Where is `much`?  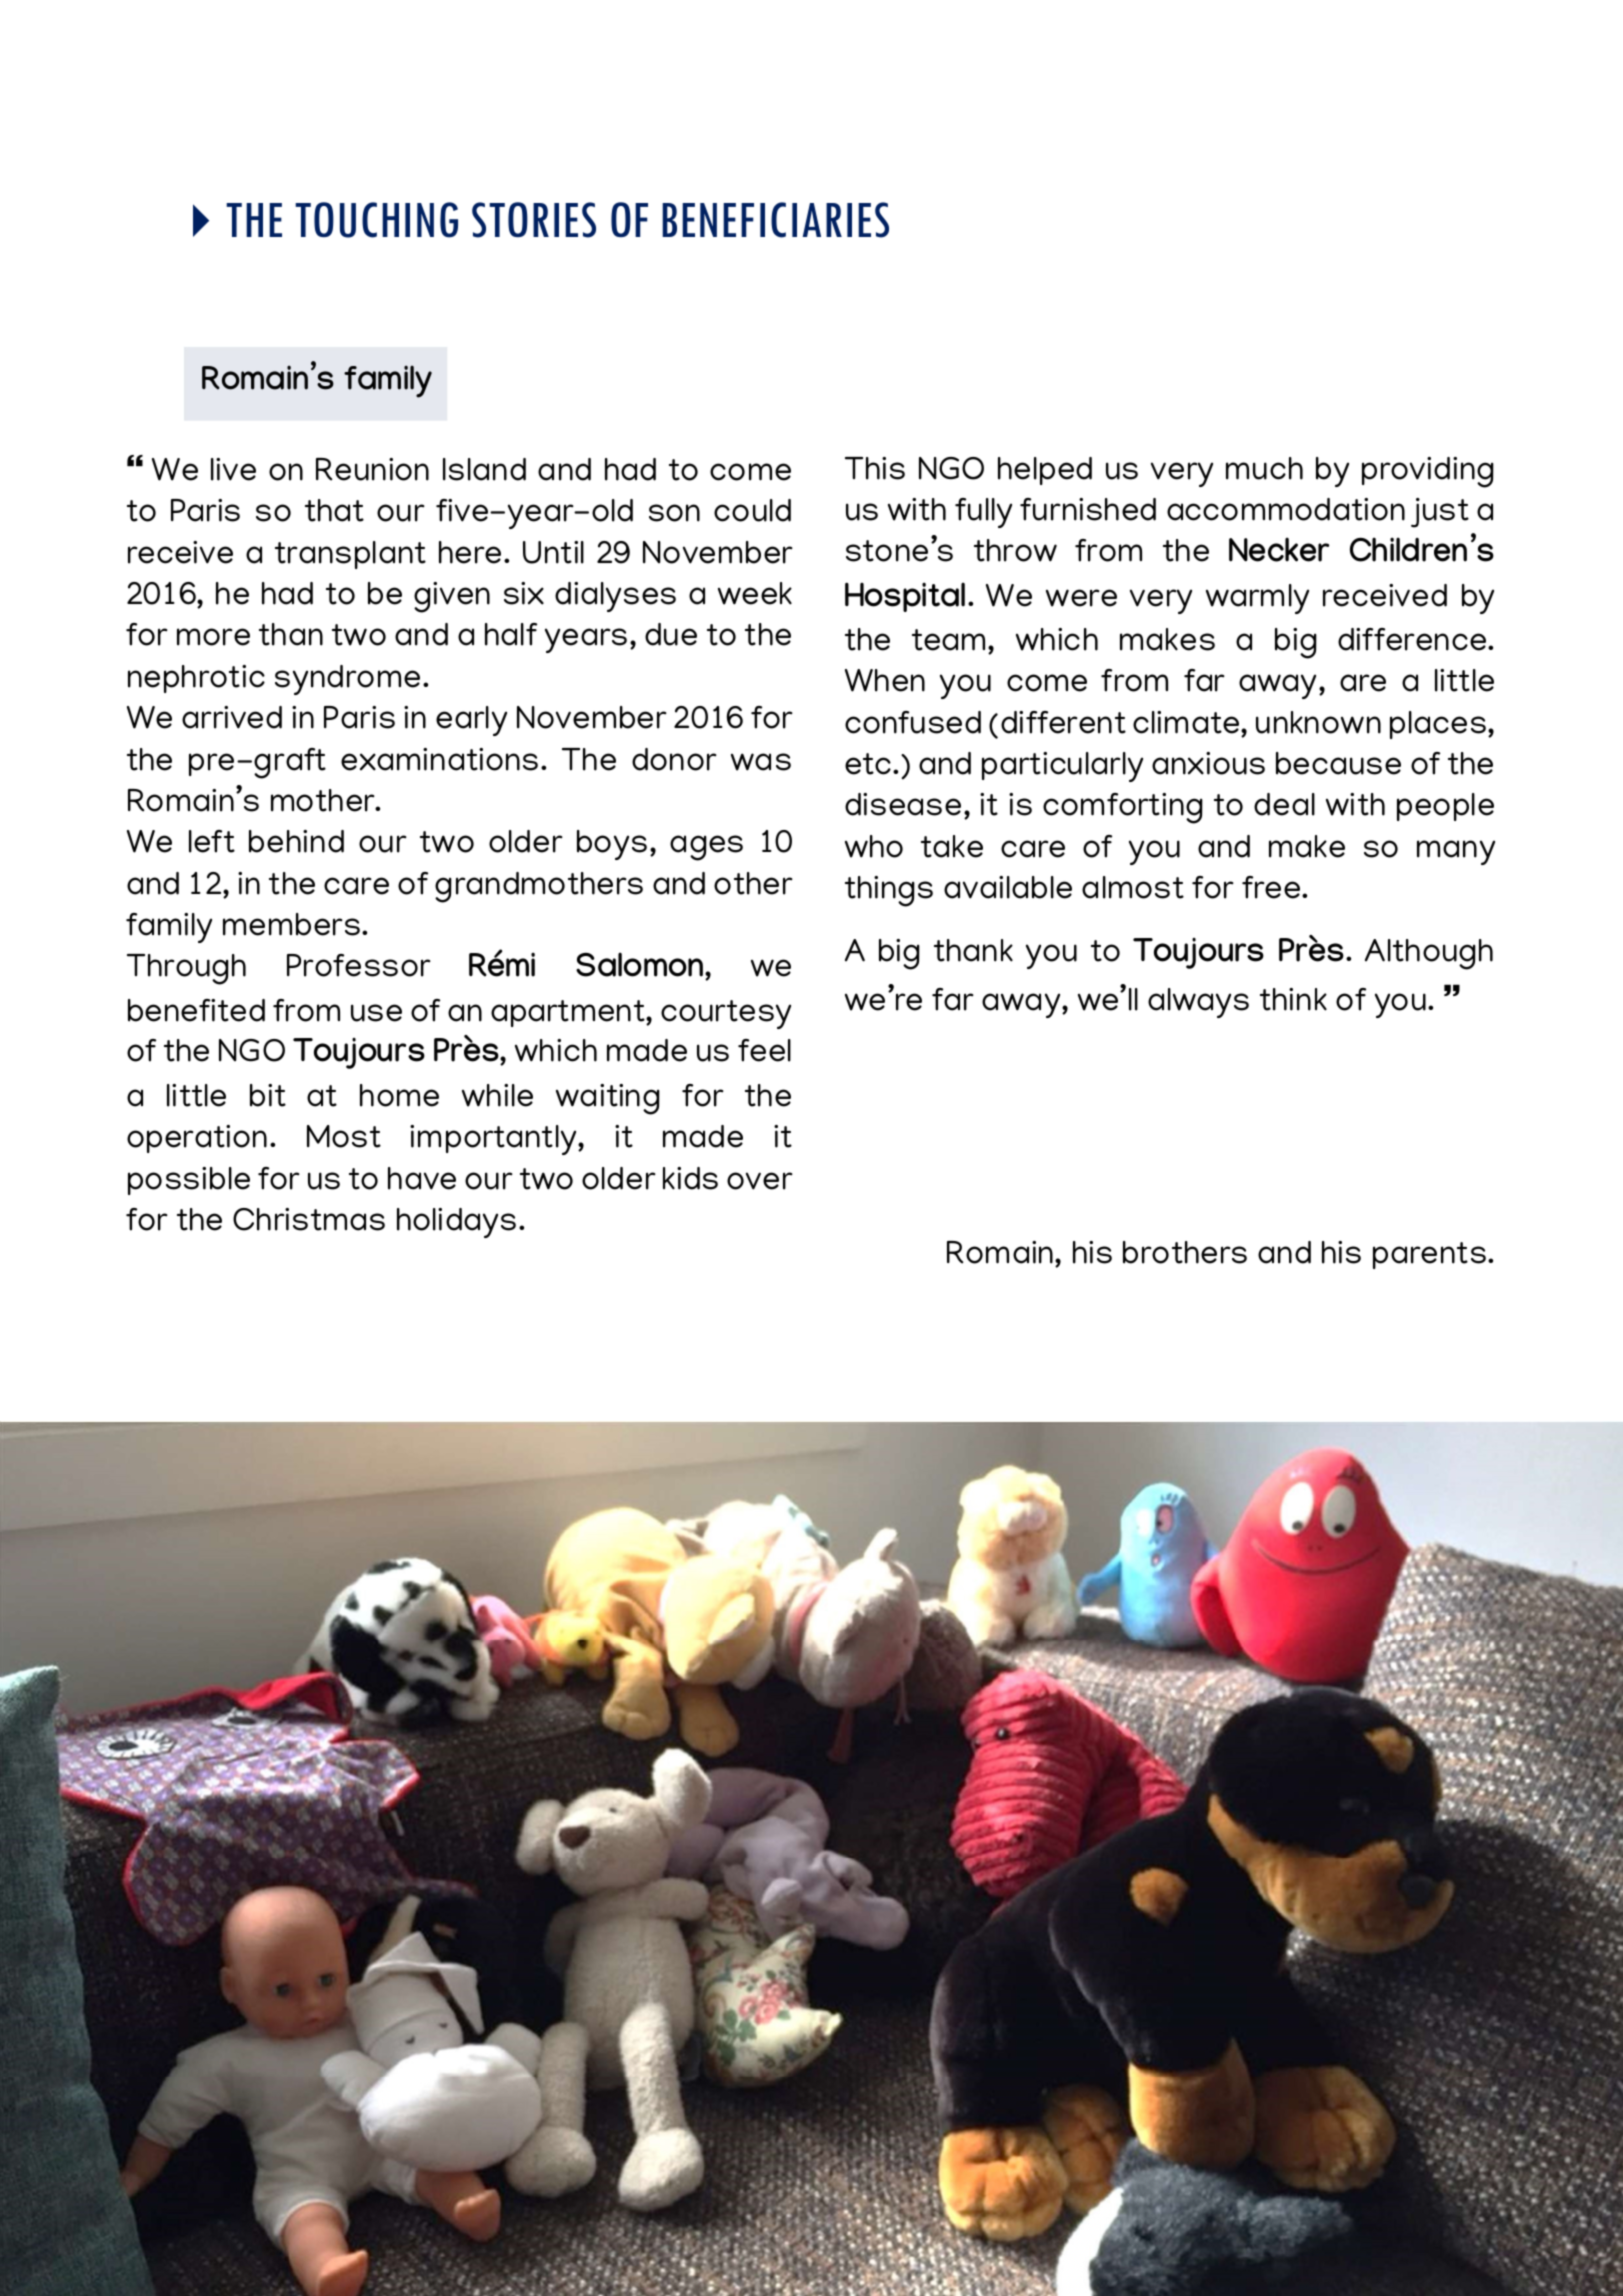 much is located at coordinates (1264, 468).
